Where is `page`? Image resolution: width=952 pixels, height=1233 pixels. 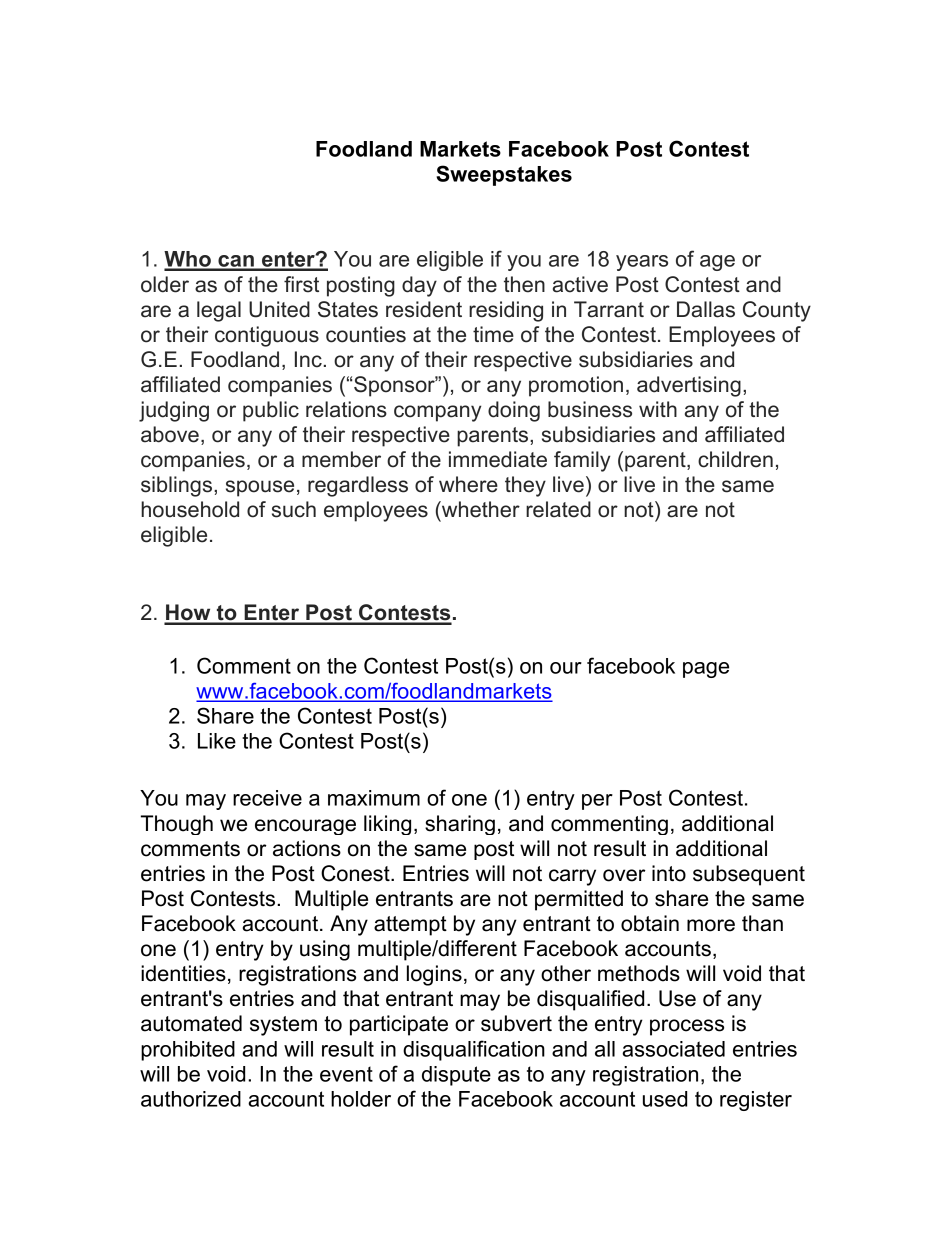 page is located at coordinates (706, 670).
